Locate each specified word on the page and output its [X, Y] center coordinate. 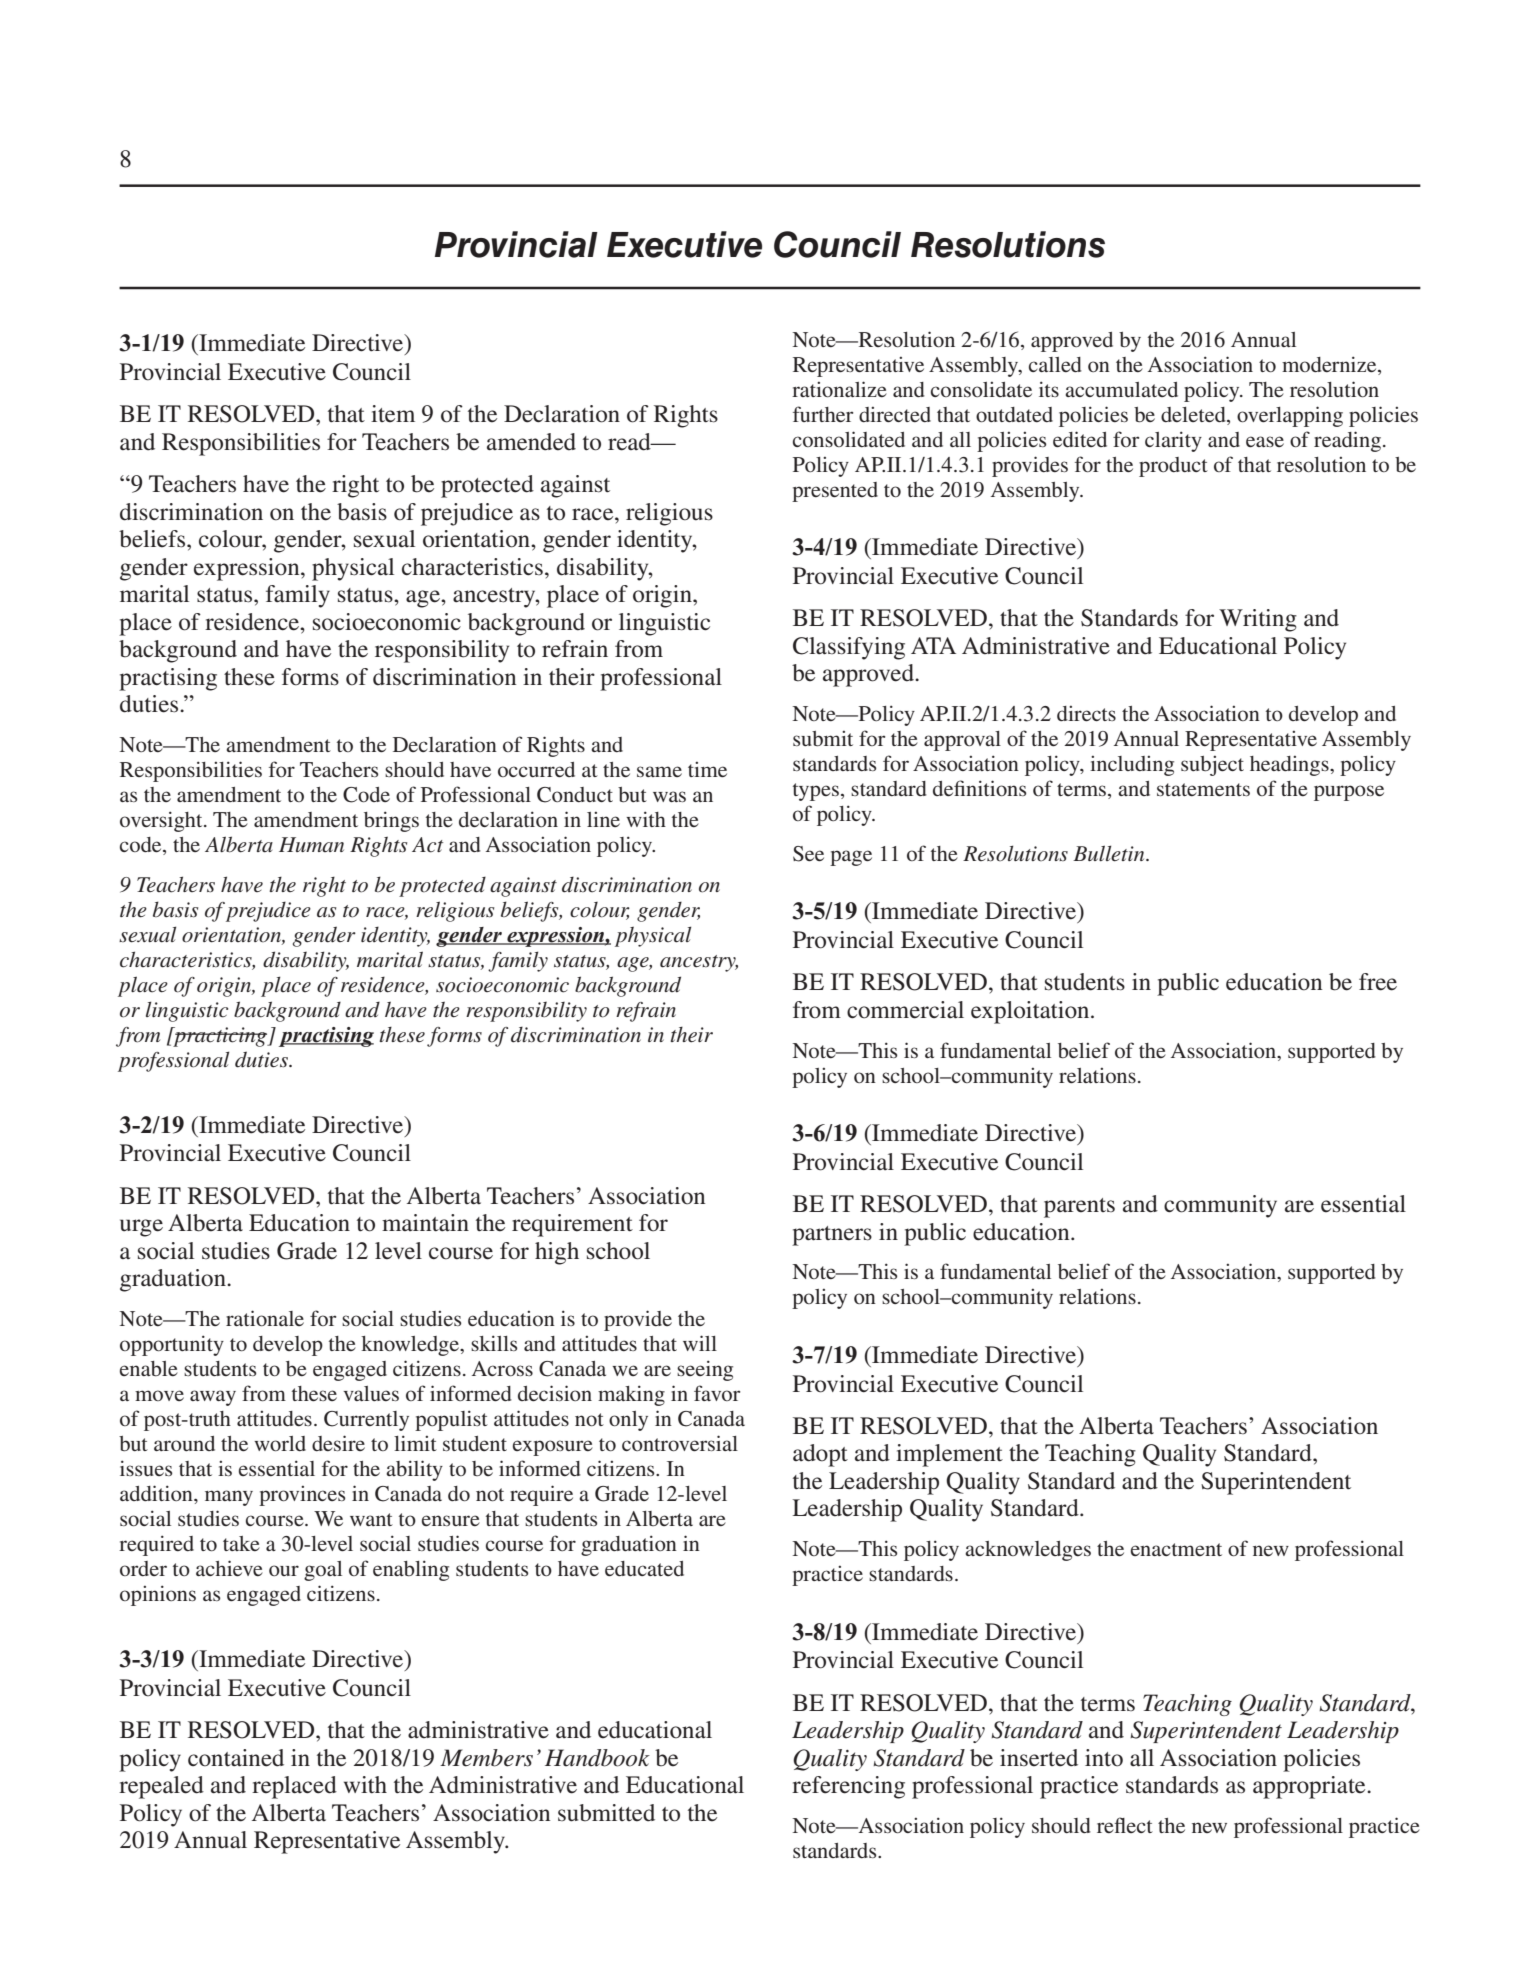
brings [391, 821]
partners [832, 1236]
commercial [905, 1010]
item [393, 414]
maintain [425, 1223]
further [823, 414]
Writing [1258, 620]
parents [1079, 1208]
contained [236, 1758]
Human [311, 844]
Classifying [849, 648]
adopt [820, 1455]
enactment [1176, 1549]
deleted [1194, 416]
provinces [302, 1496]
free [1378, 982]
